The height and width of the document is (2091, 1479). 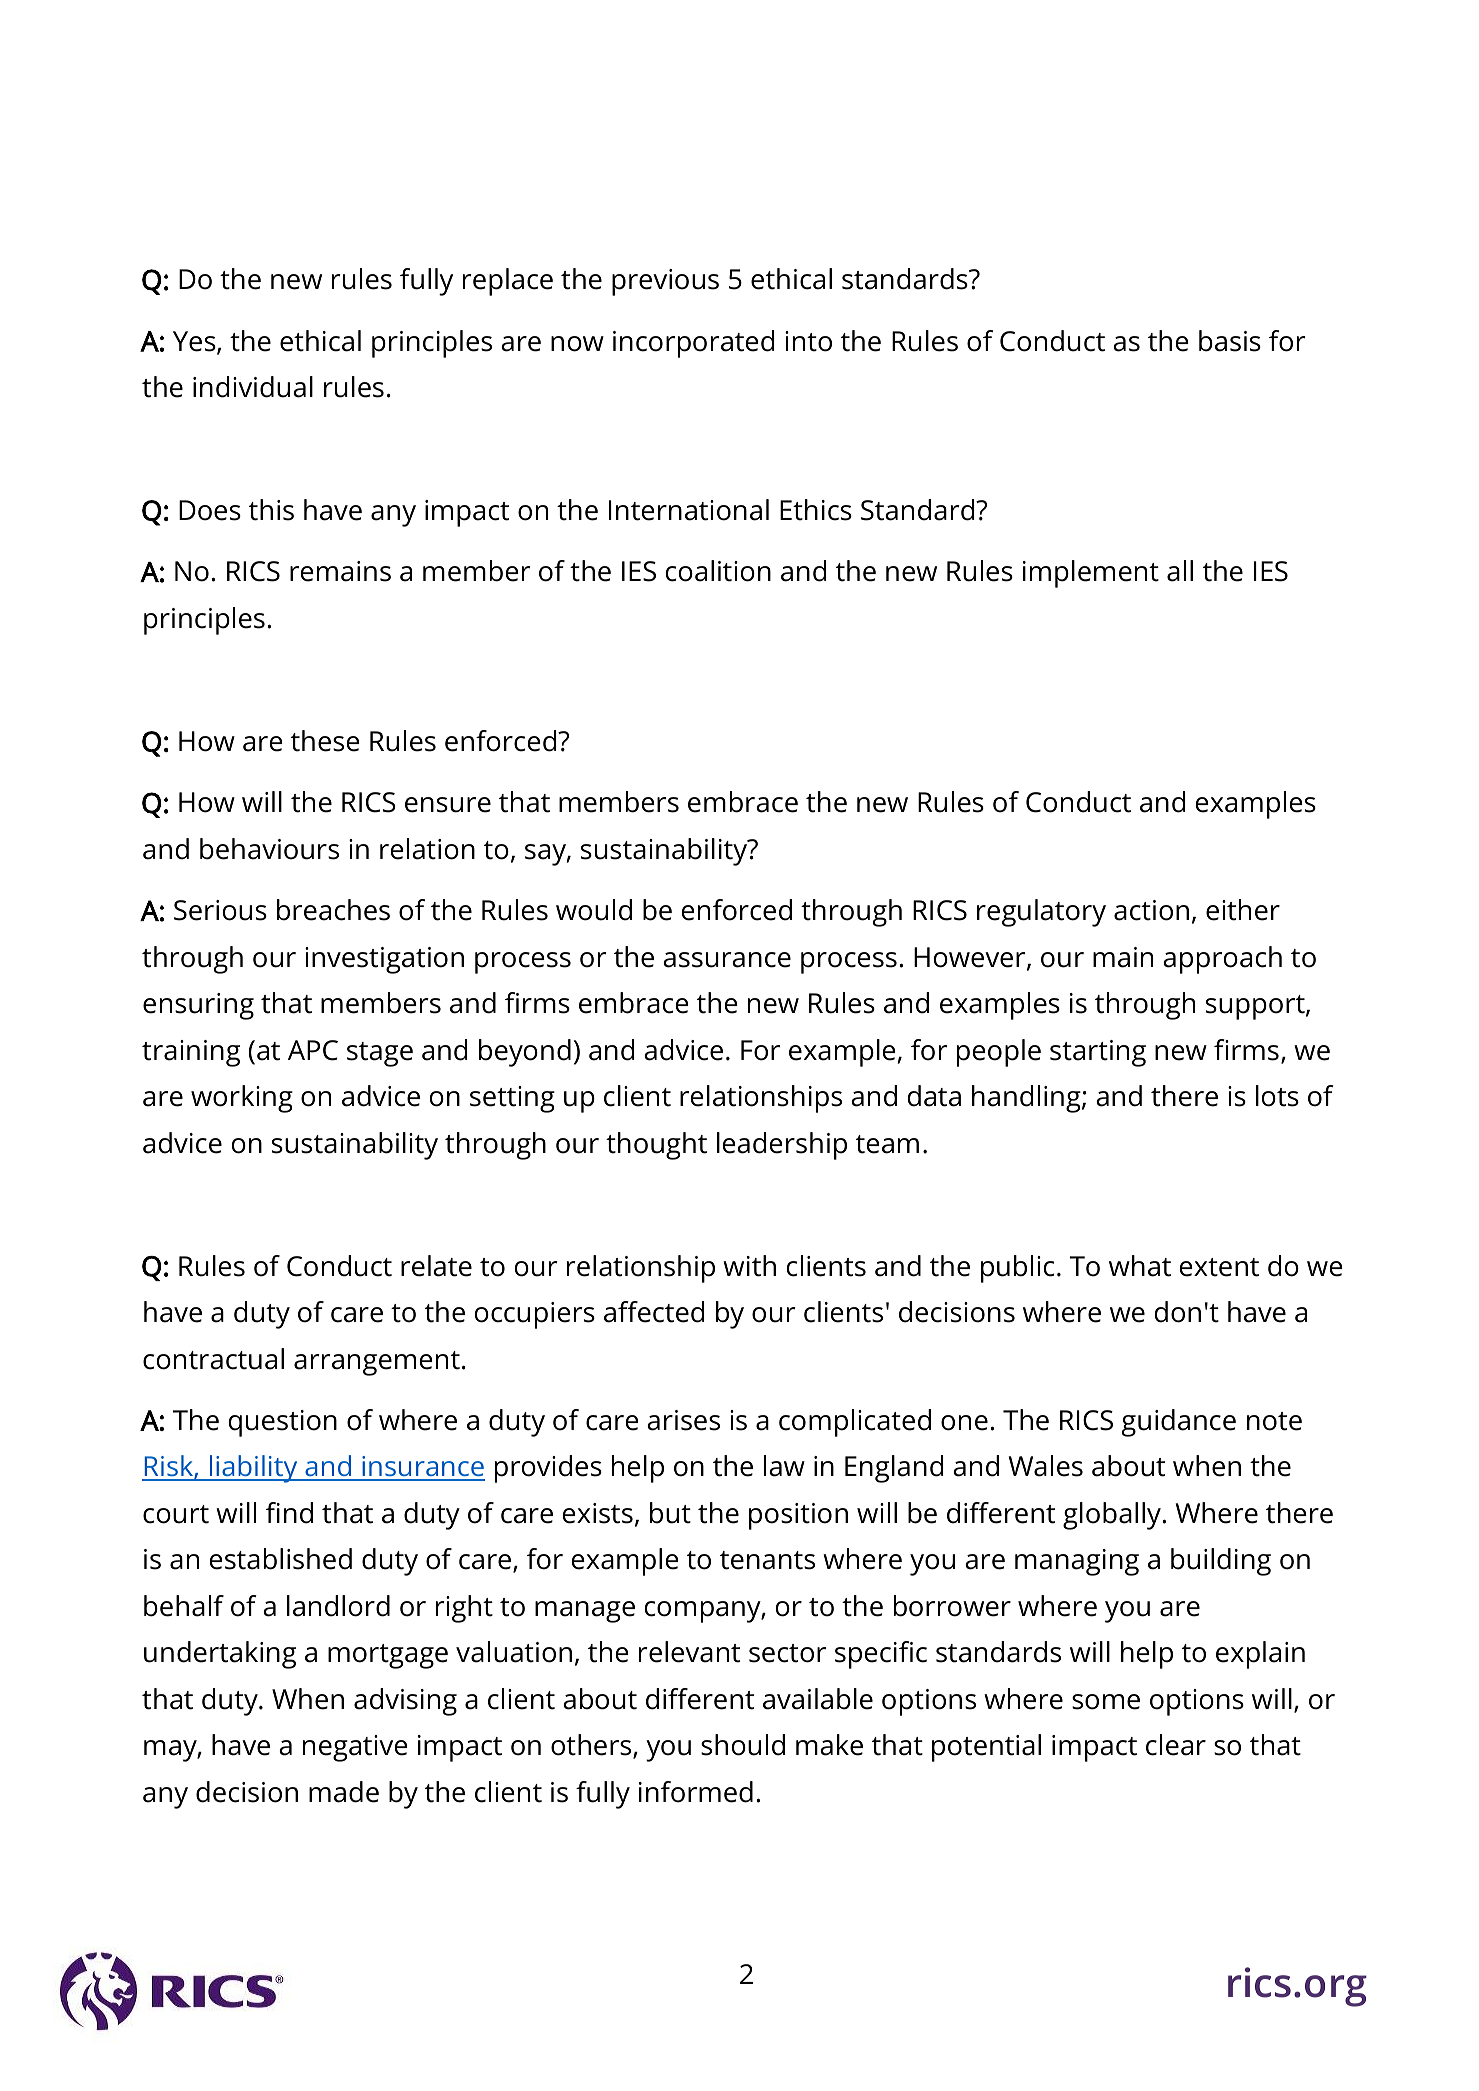 I want to click on action, so click(x=1151, y=910).
